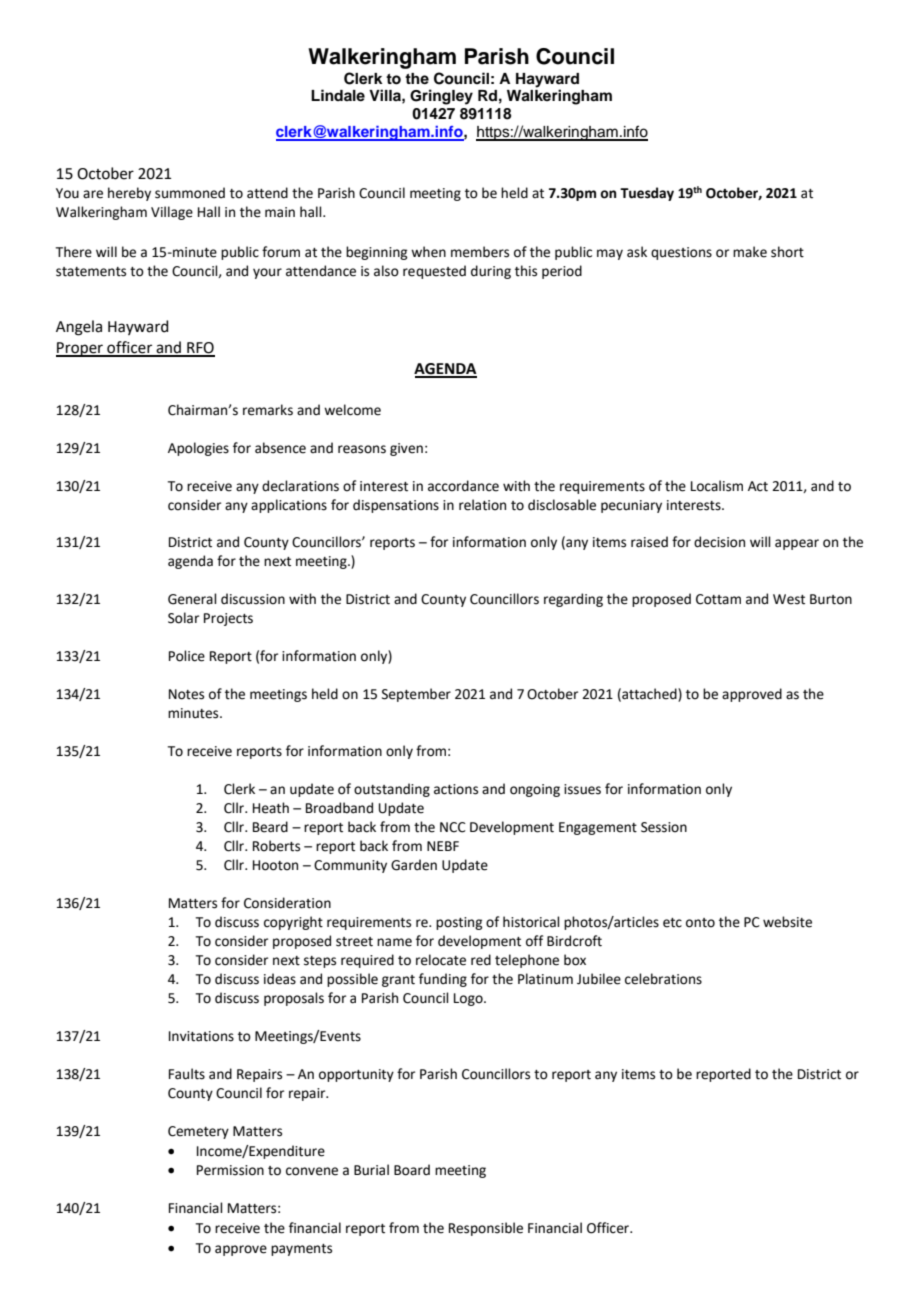 This screenshot has width=924, height=1309. What do you see at coordinates (428, 252) in the screenshot?
I see `when` at bounding box center [428, 252].
